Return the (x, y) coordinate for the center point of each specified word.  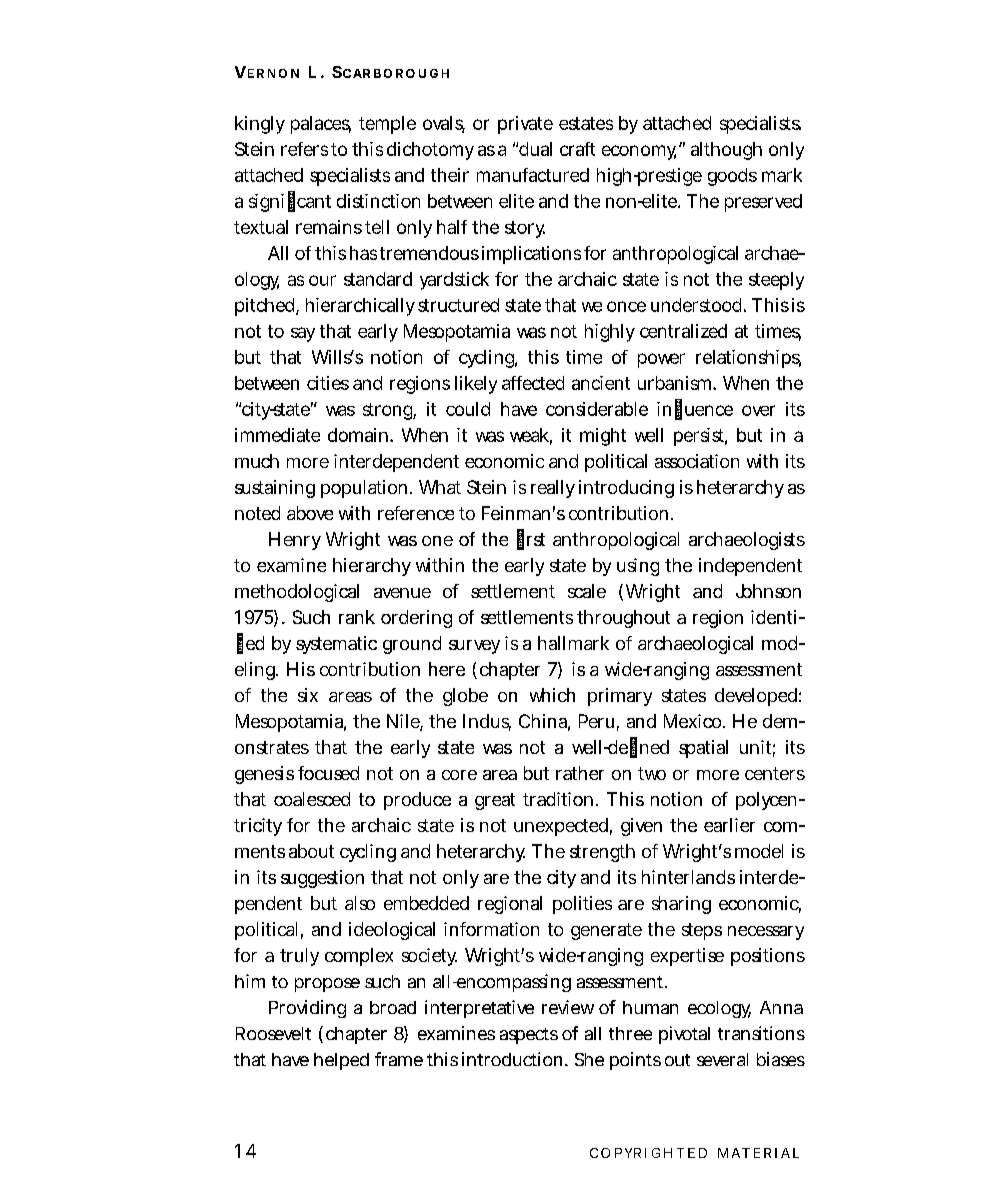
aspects (529, 1036)
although (726, 151)
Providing (307, 1009)
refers (304, 149)
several (722, 1059)
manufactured (533, 175)
